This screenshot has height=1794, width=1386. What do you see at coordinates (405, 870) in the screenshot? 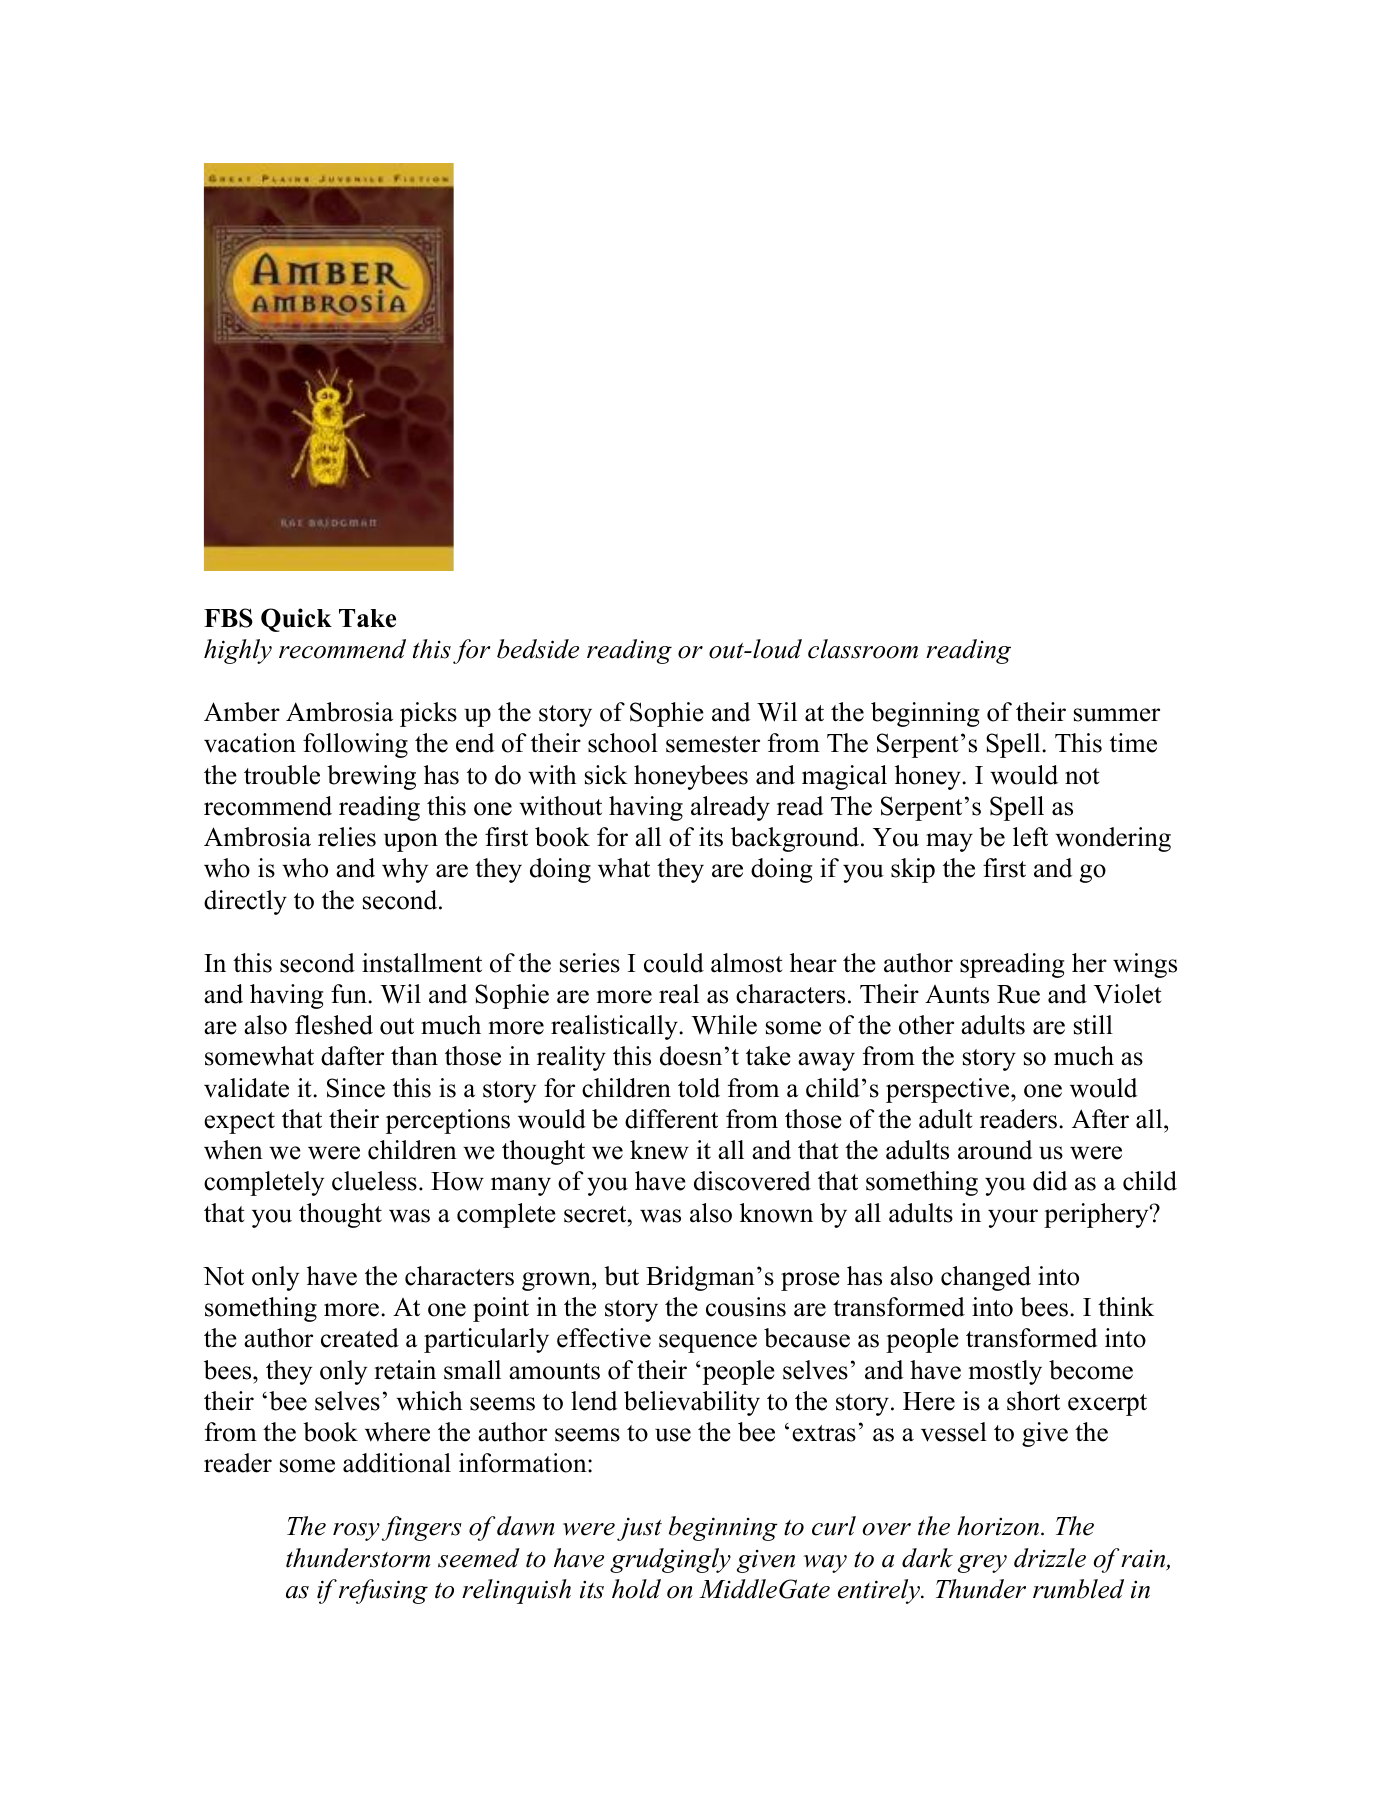
I see `why` at bounding box center [405, 870].
